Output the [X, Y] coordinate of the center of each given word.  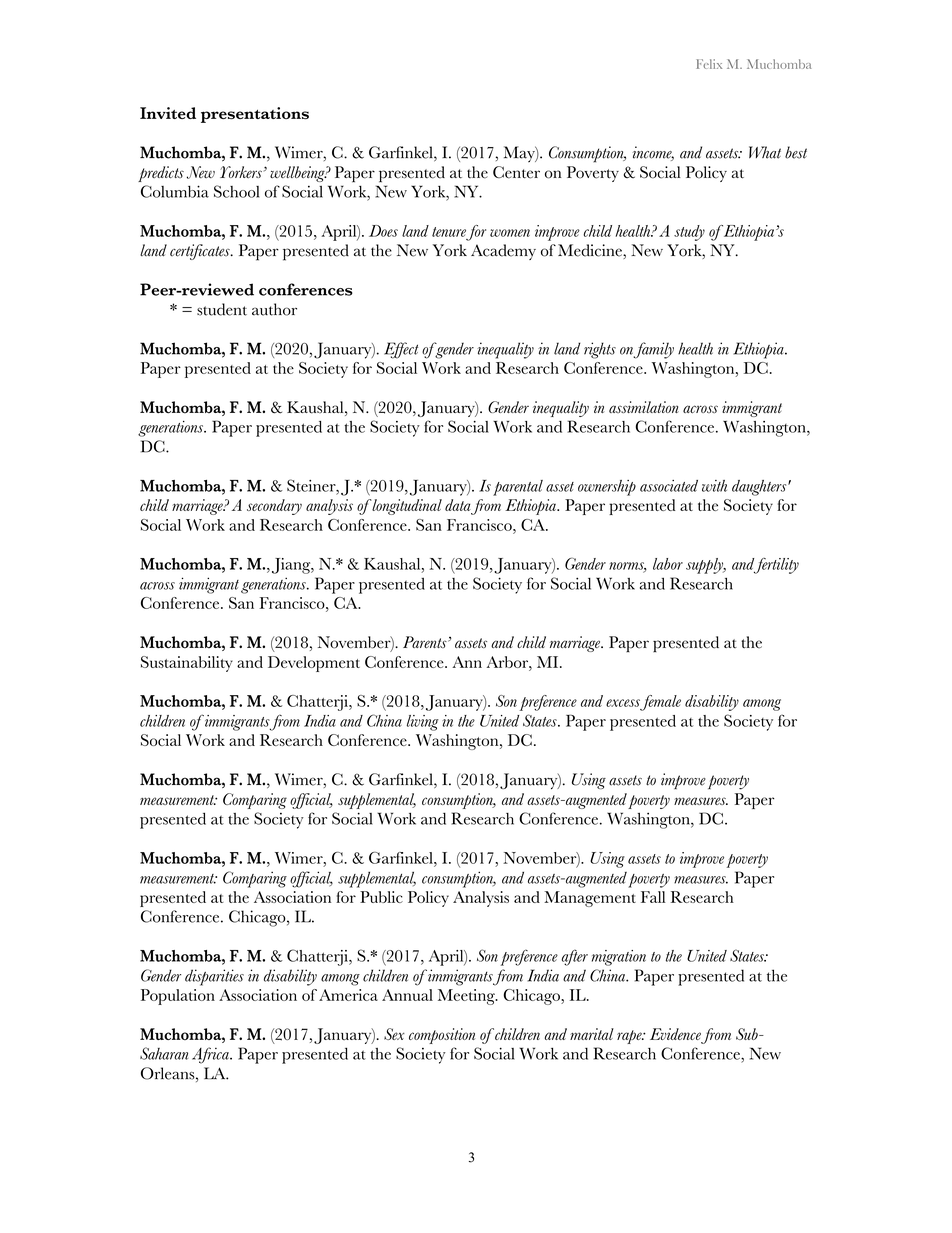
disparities [214, 977]
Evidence [676, 1035]
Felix [709, 64]
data [458, 505]
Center [516, 172]
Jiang [292, 566]
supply [706, 566]
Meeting [467, 997]
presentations [255, 115]
